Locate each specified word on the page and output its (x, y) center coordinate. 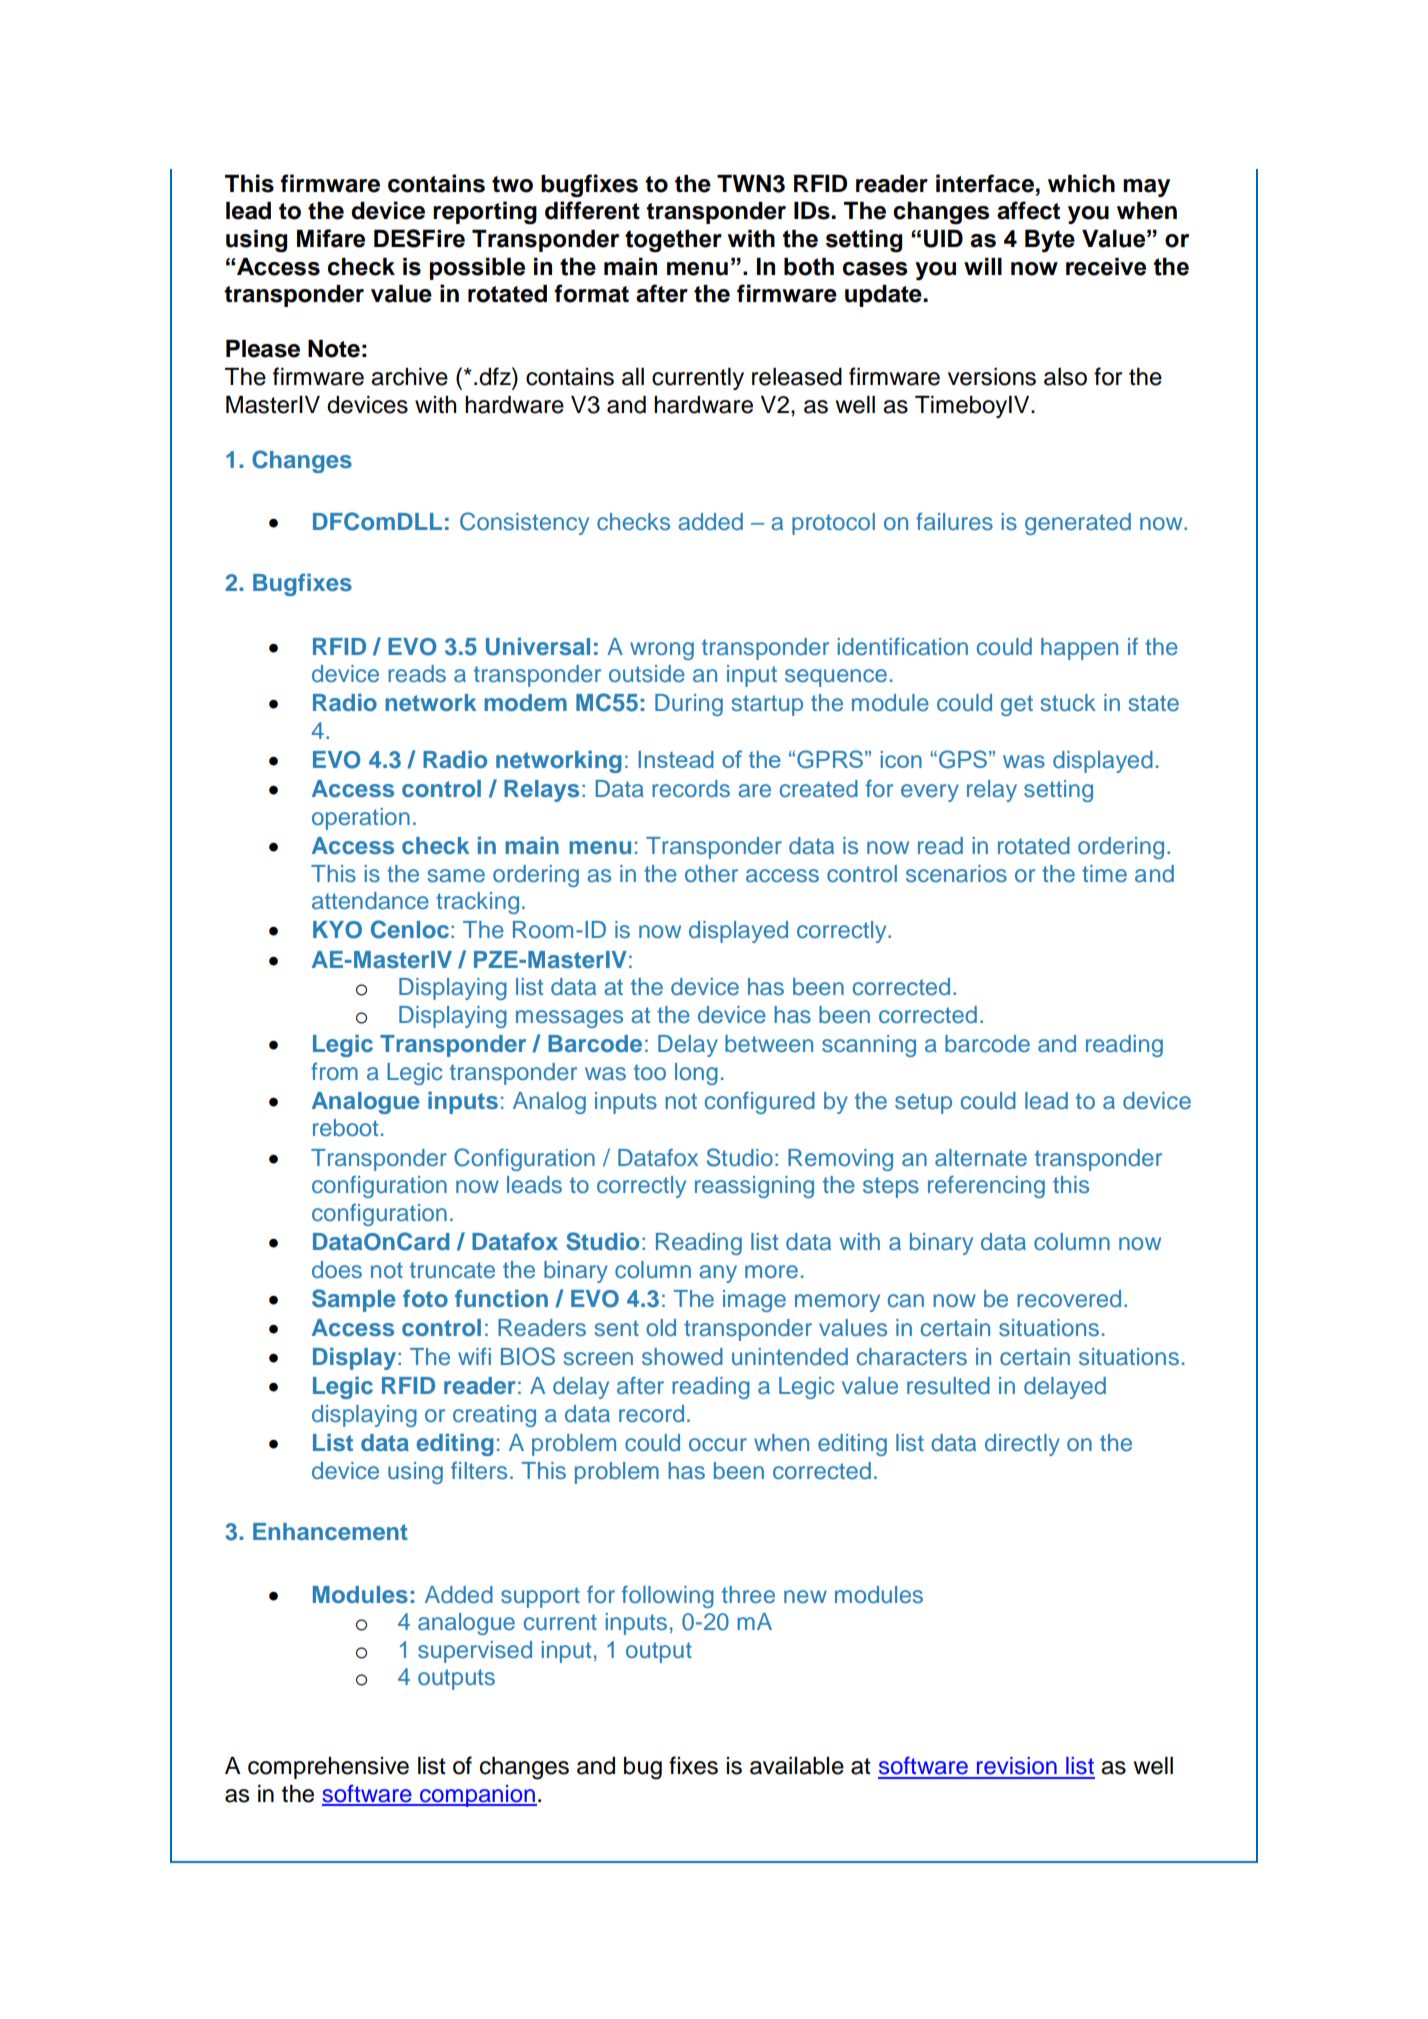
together (673, 241)
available (797, 1766)
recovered (1069, 1299)
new (805, 1597)
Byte (1050, 241)
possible (477, 268)
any (718, 1274)
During (689, 705)
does (337, 1270)
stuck (1068, 703)
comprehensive (328, 1768)
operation (361, 819)
